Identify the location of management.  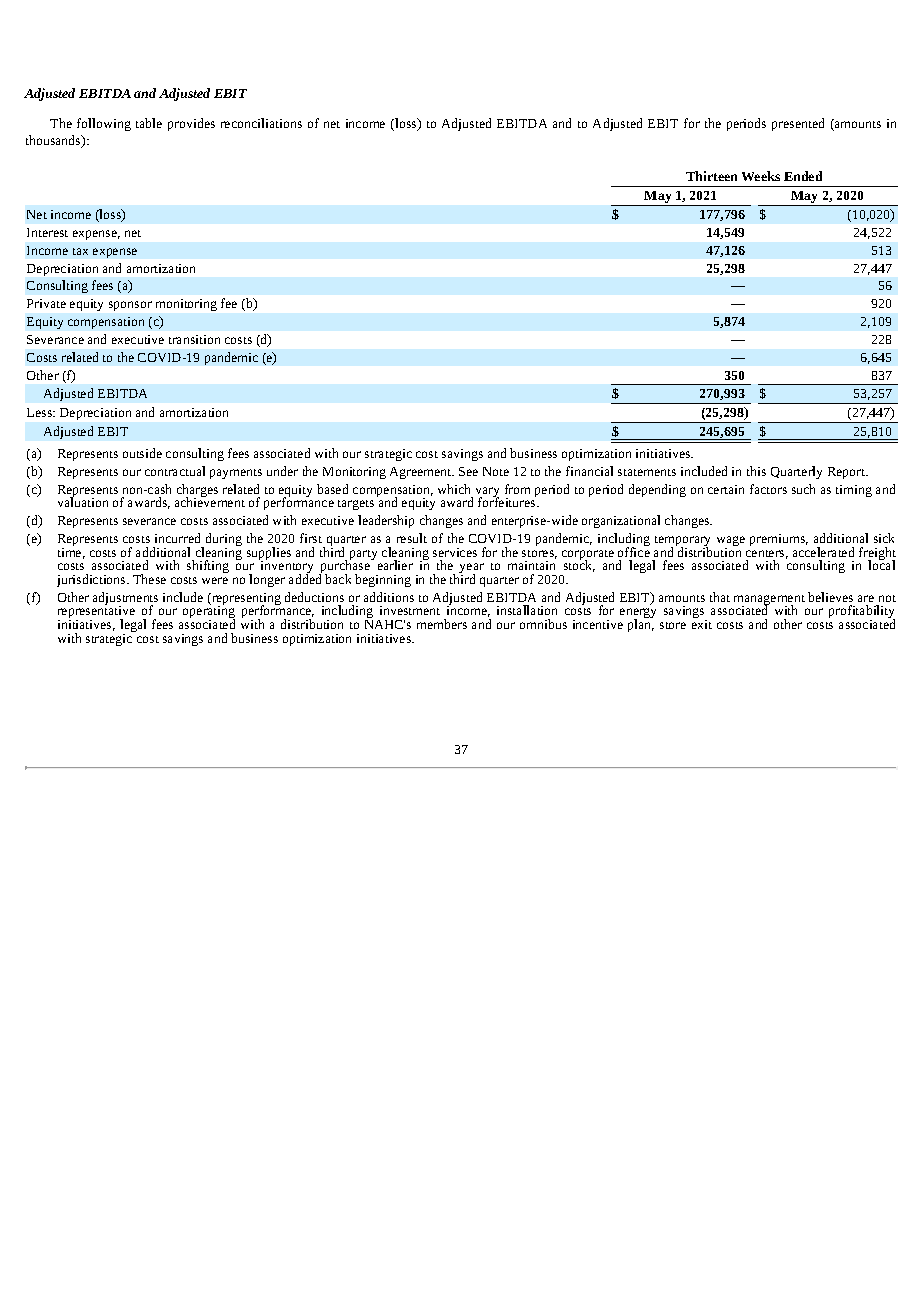
(769, 601).
